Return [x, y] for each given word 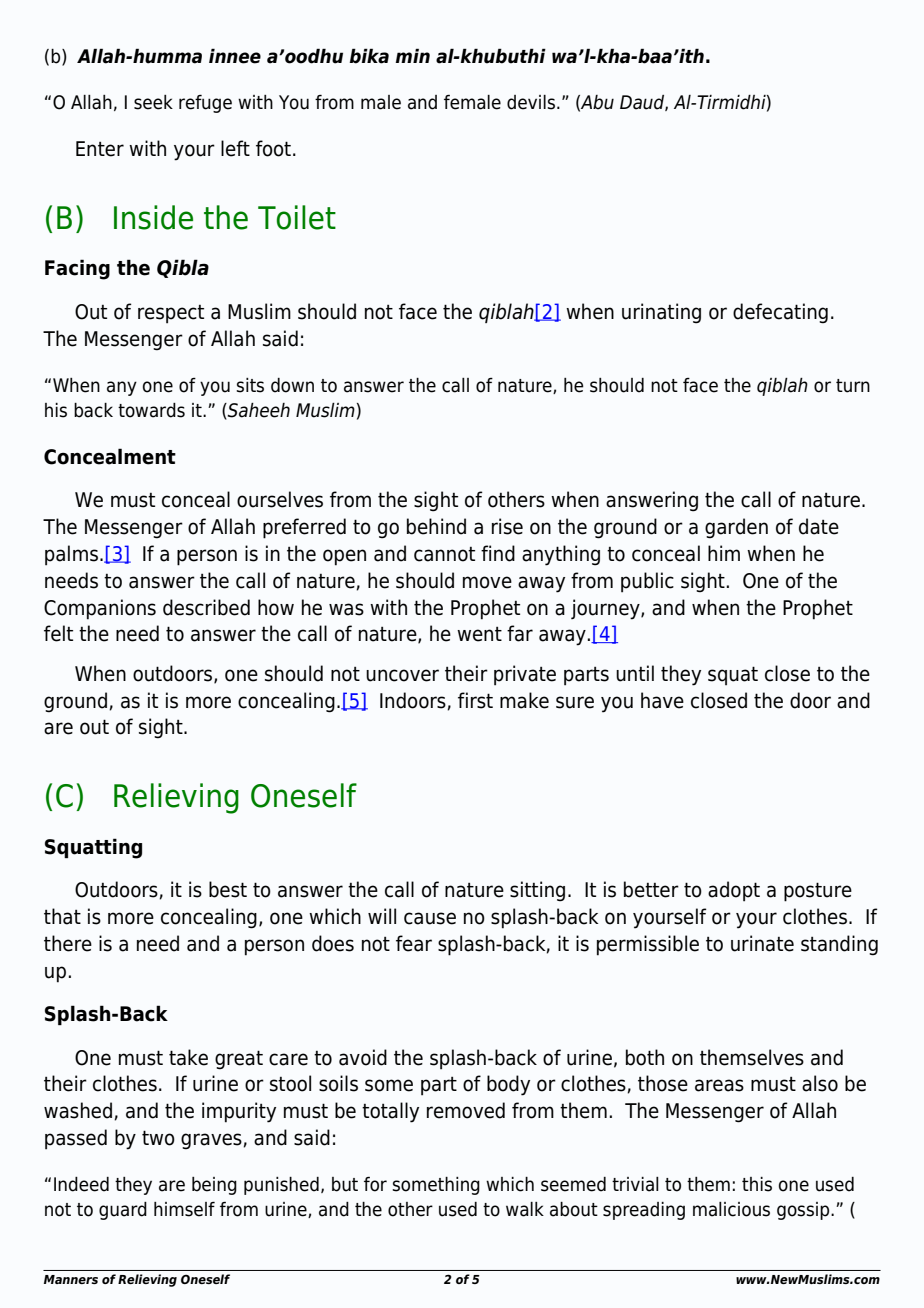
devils [532, 102]
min [413, 55]
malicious [731, 1209]
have [662, 700]
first [475, 700]
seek [153, 102]
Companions [100, 609]
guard [123, 1211]
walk [525, 1209]
